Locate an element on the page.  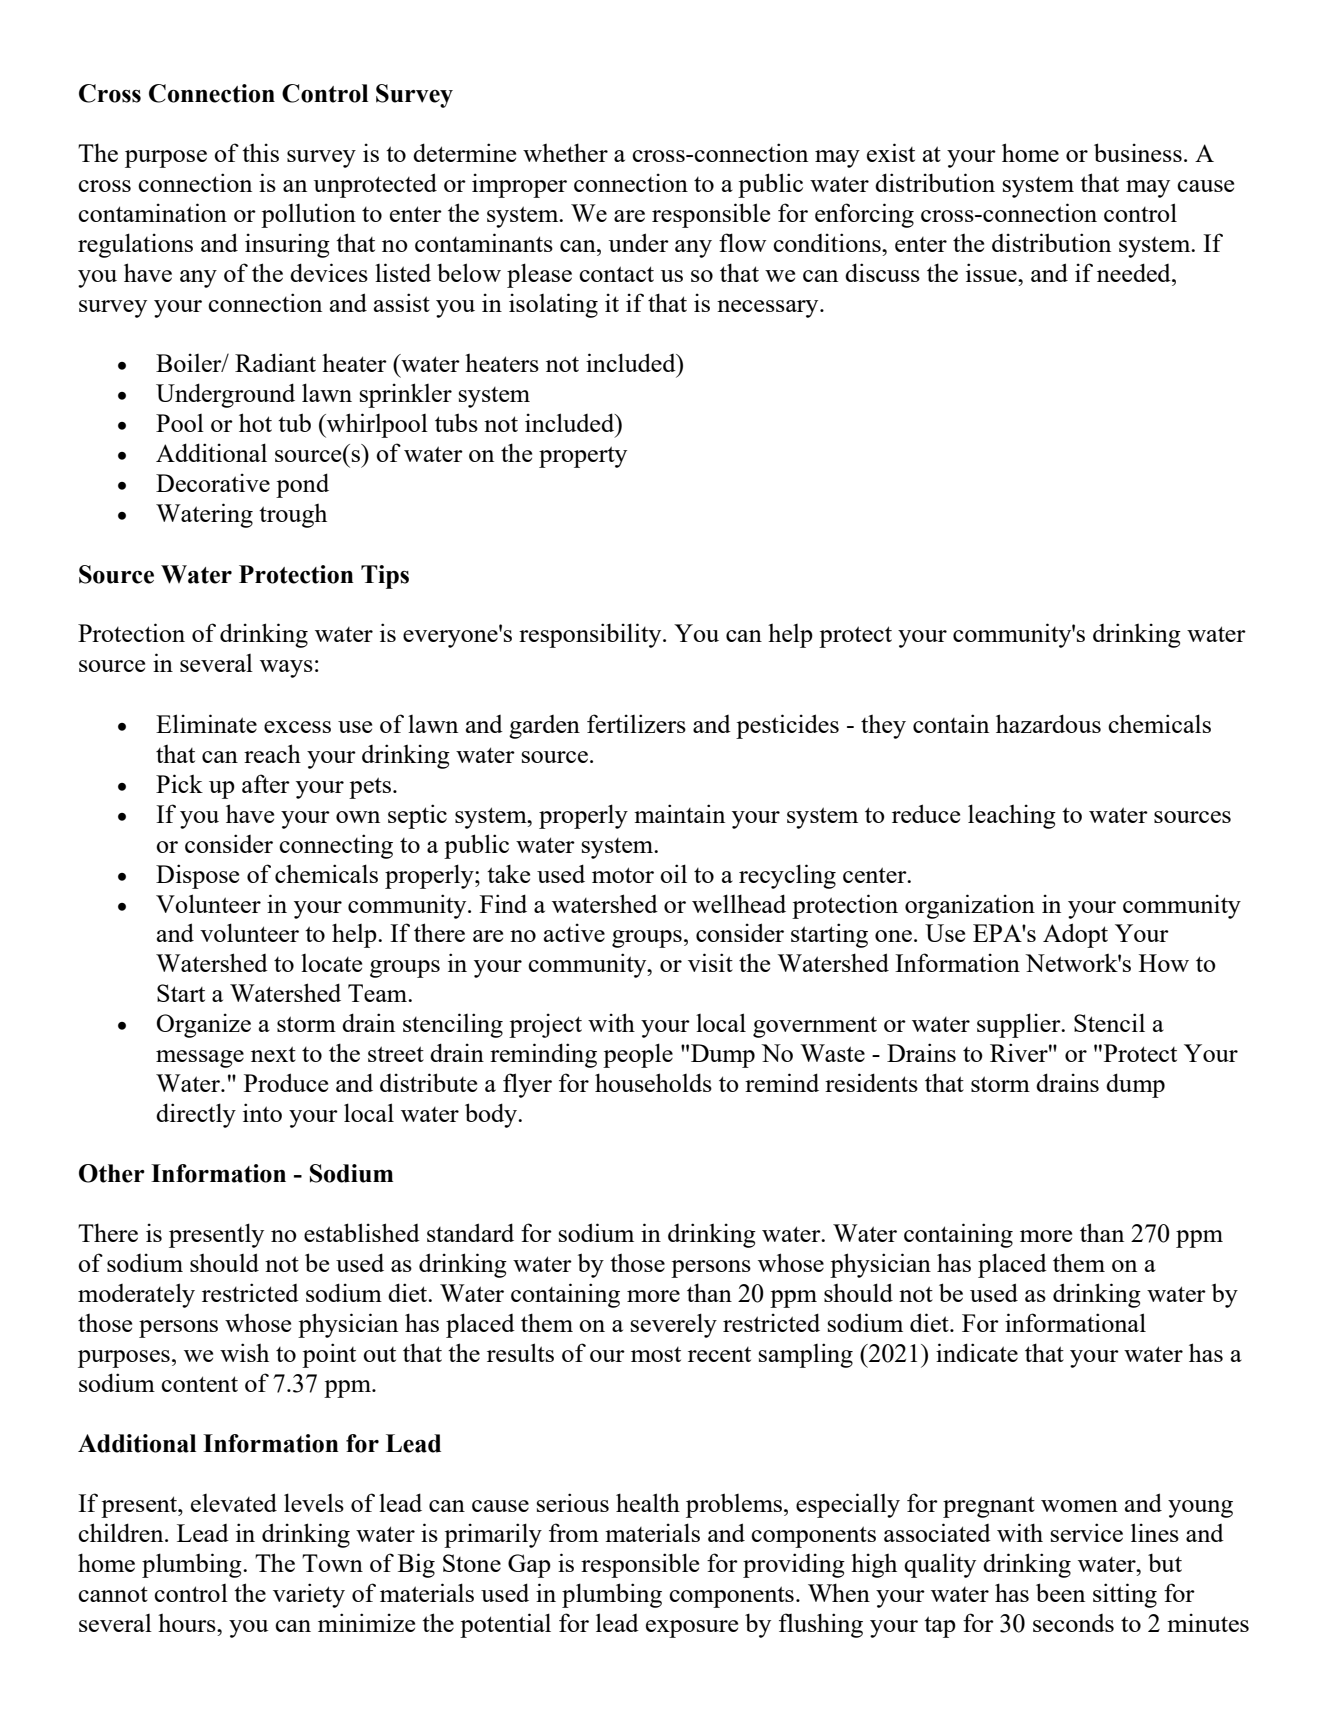
ways is located at coordinates (286, 669).
